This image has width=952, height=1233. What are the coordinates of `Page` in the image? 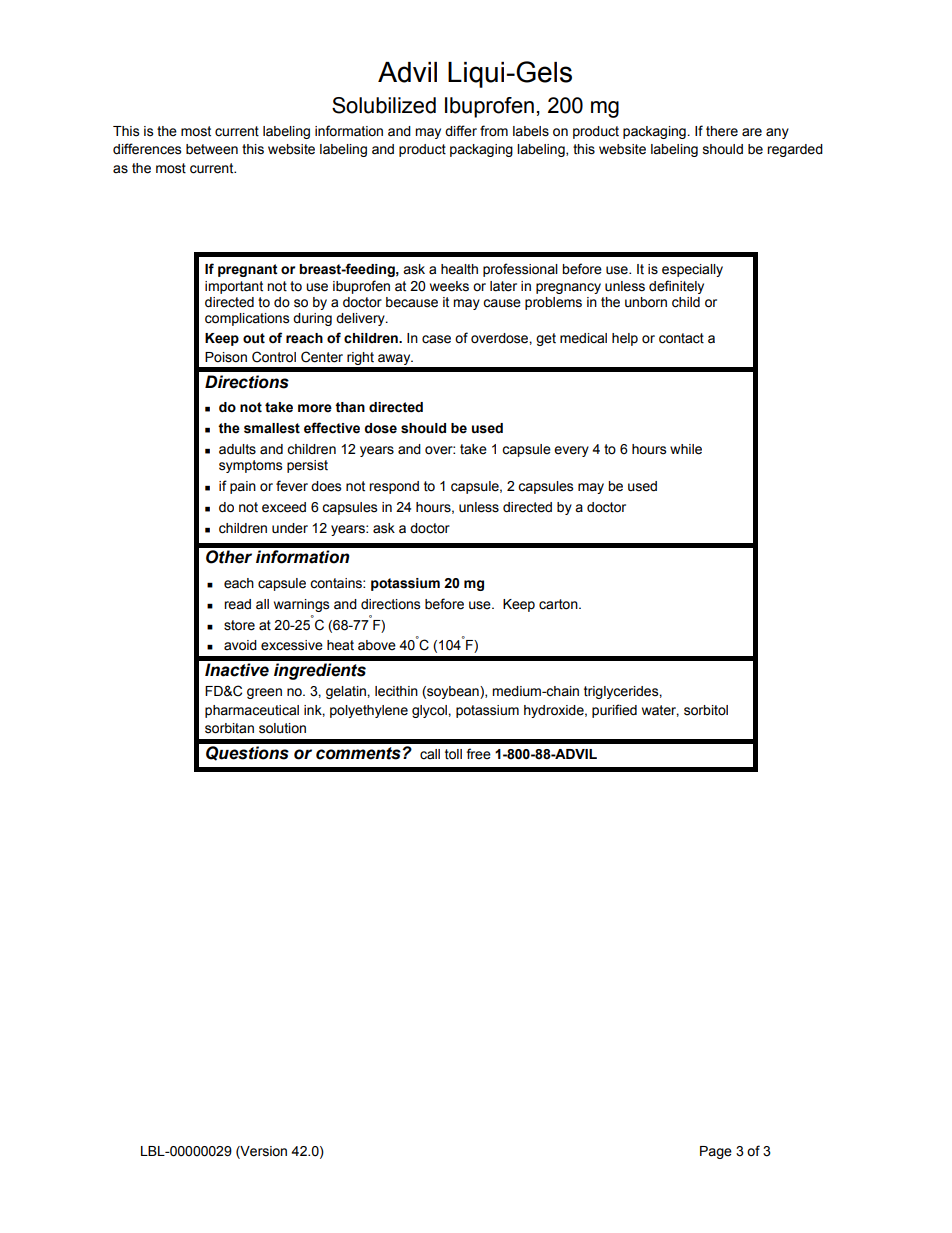 It's located at (716, 1152).
